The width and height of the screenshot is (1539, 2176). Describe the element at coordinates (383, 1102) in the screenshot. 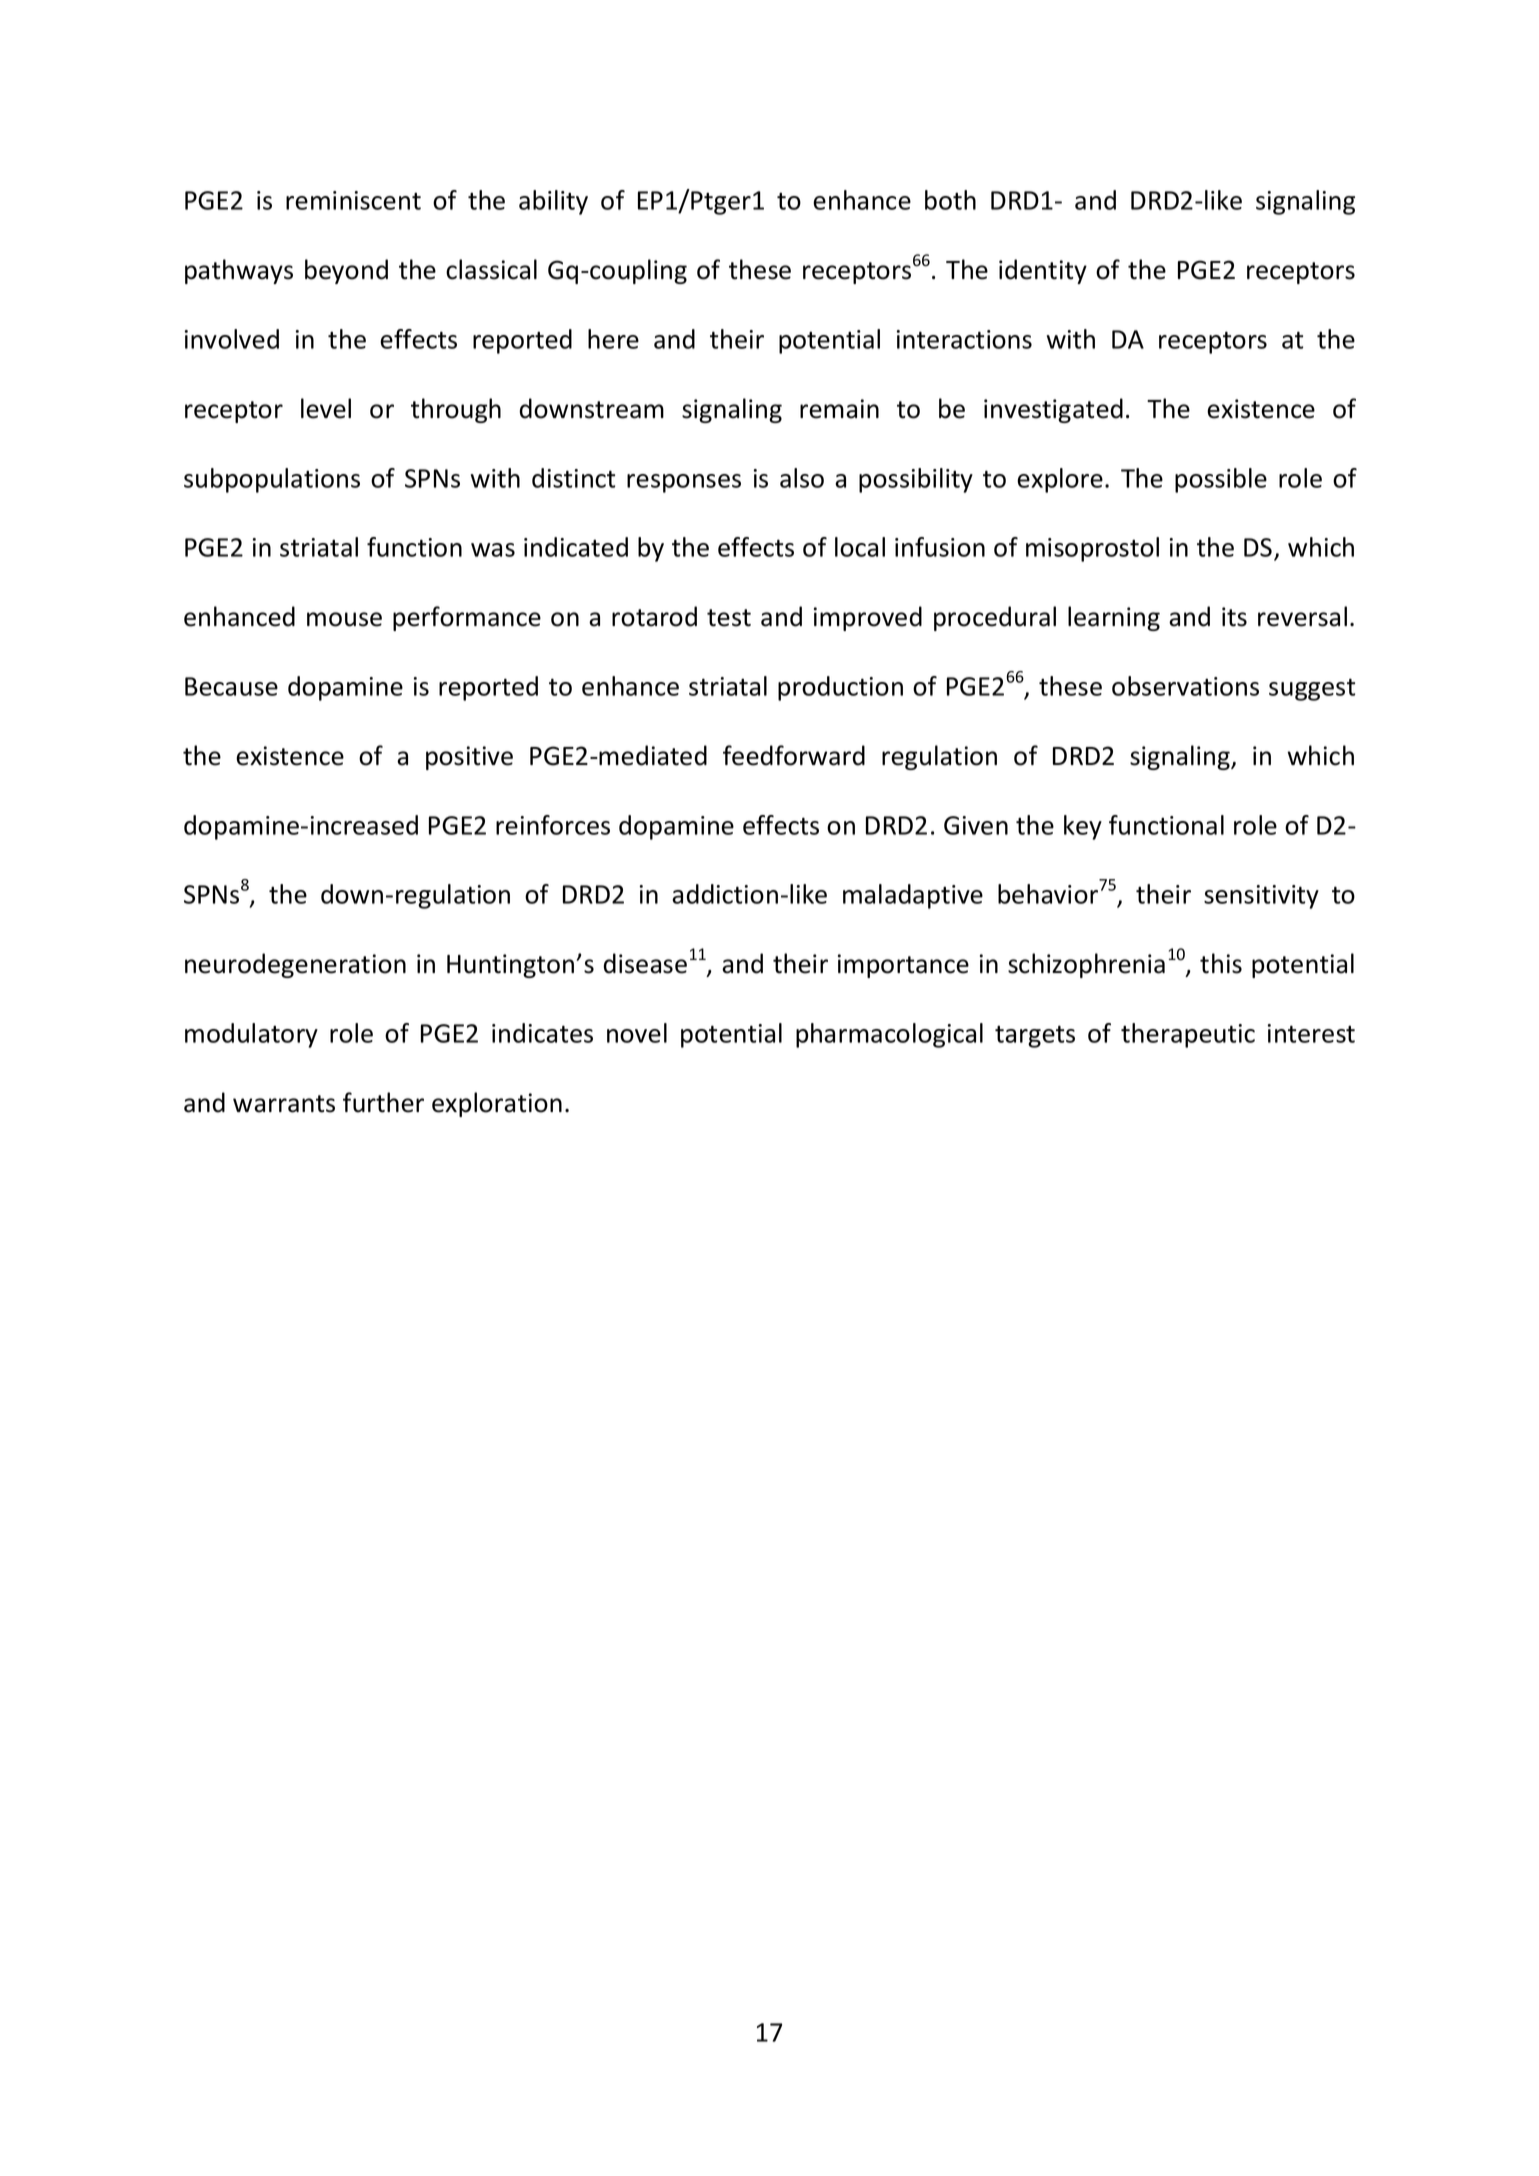

I see `further` at that location.
